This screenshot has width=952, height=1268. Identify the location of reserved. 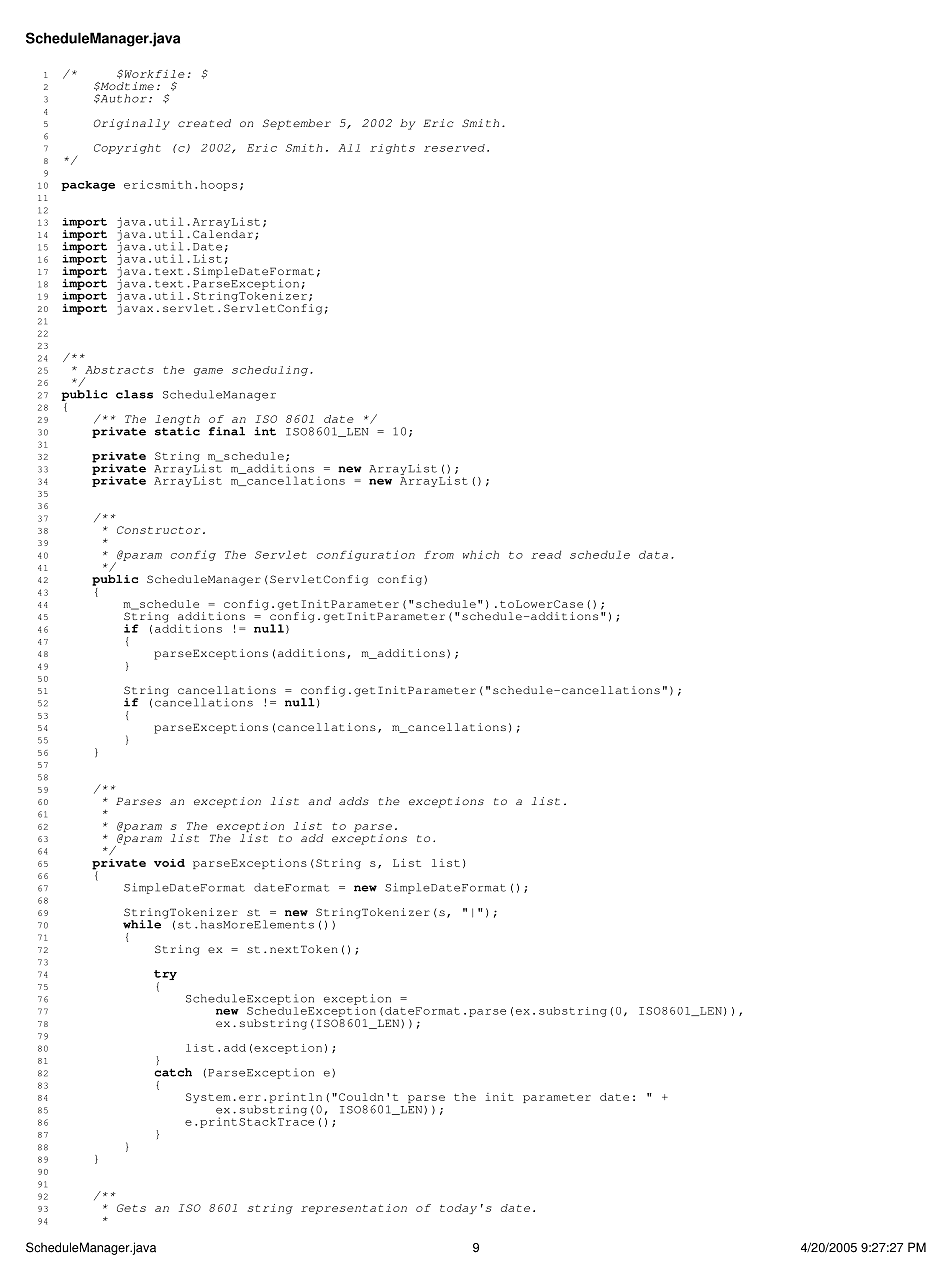
(454, 148).
